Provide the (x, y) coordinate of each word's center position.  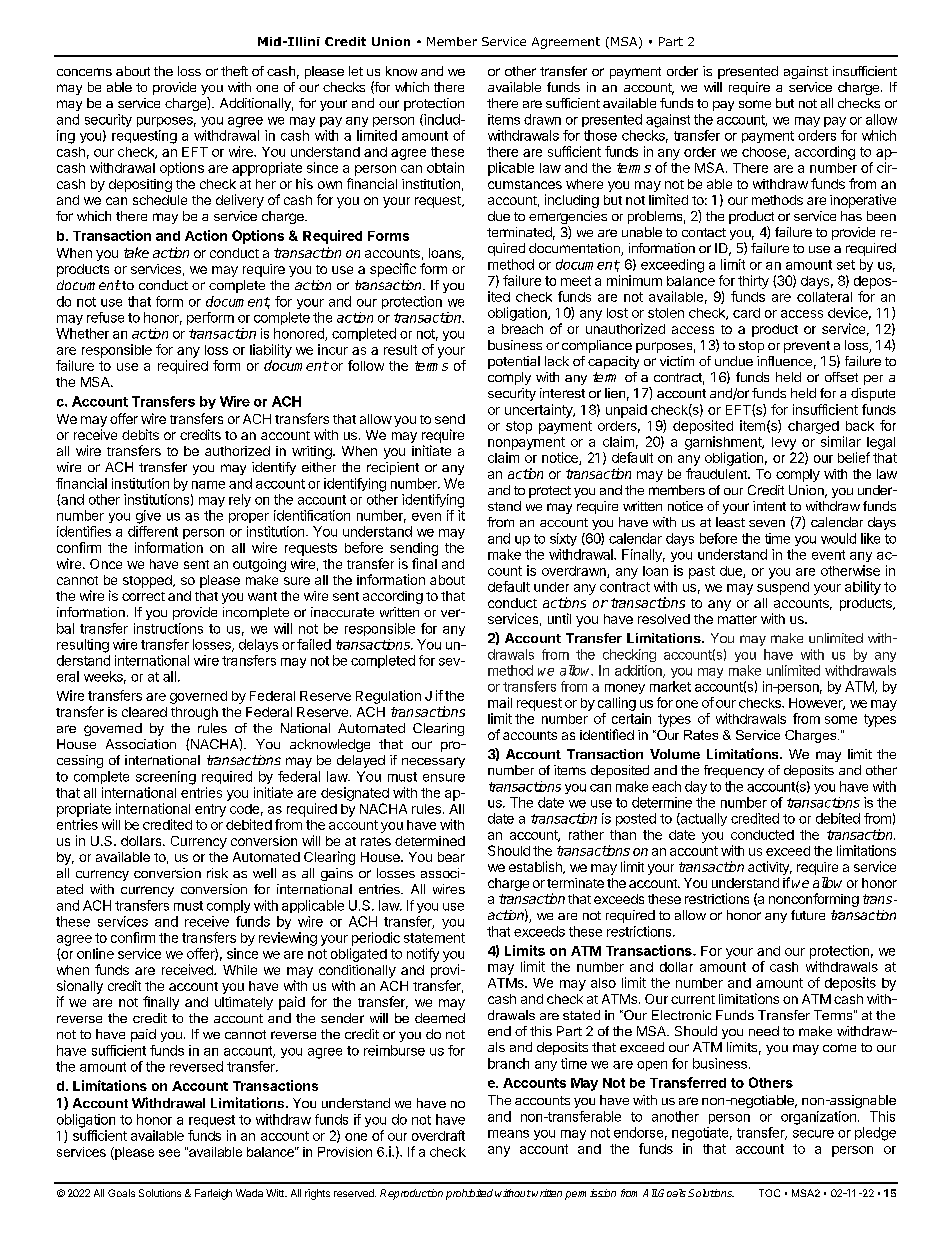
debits (140, 434)
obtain (445, 167)
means (508, 1134)
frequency (734, 771)
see (169, 1153)
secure (813, 1134)
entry (210, 810)
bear (451, 857)
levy (784, 443)
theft (234, 71)
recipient (393, 468)
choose (765, 153)
